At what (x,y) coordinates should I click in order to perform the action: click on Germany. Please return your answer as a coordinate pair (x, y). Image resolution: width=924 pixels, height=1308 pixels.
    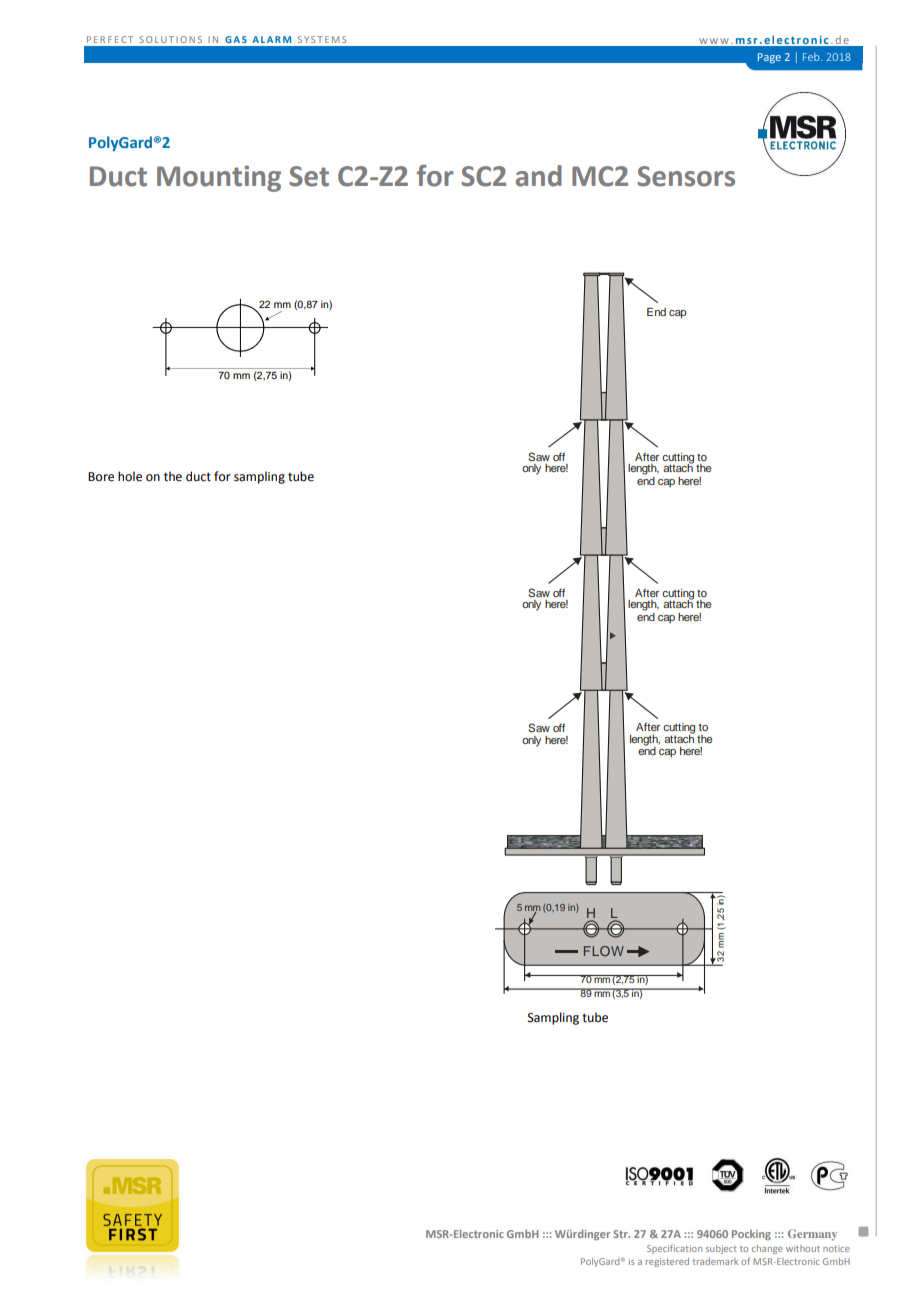
    Looking at the image, I should click on (812, 1235).
